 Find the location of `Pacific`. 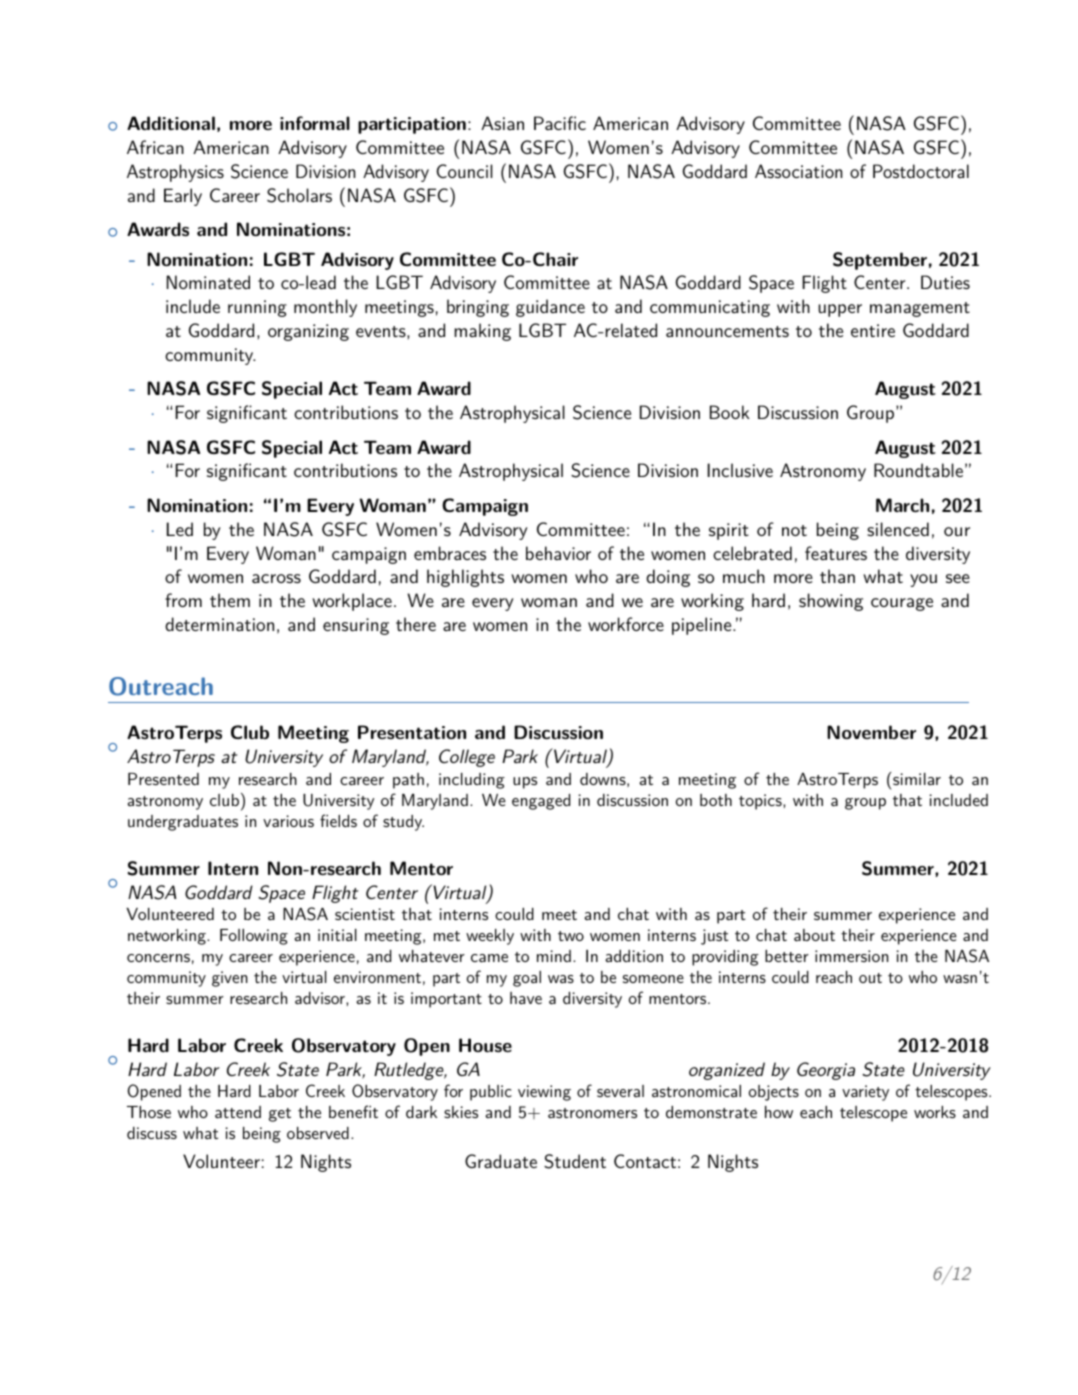

Pacific is located at coordinates (560, 123).
